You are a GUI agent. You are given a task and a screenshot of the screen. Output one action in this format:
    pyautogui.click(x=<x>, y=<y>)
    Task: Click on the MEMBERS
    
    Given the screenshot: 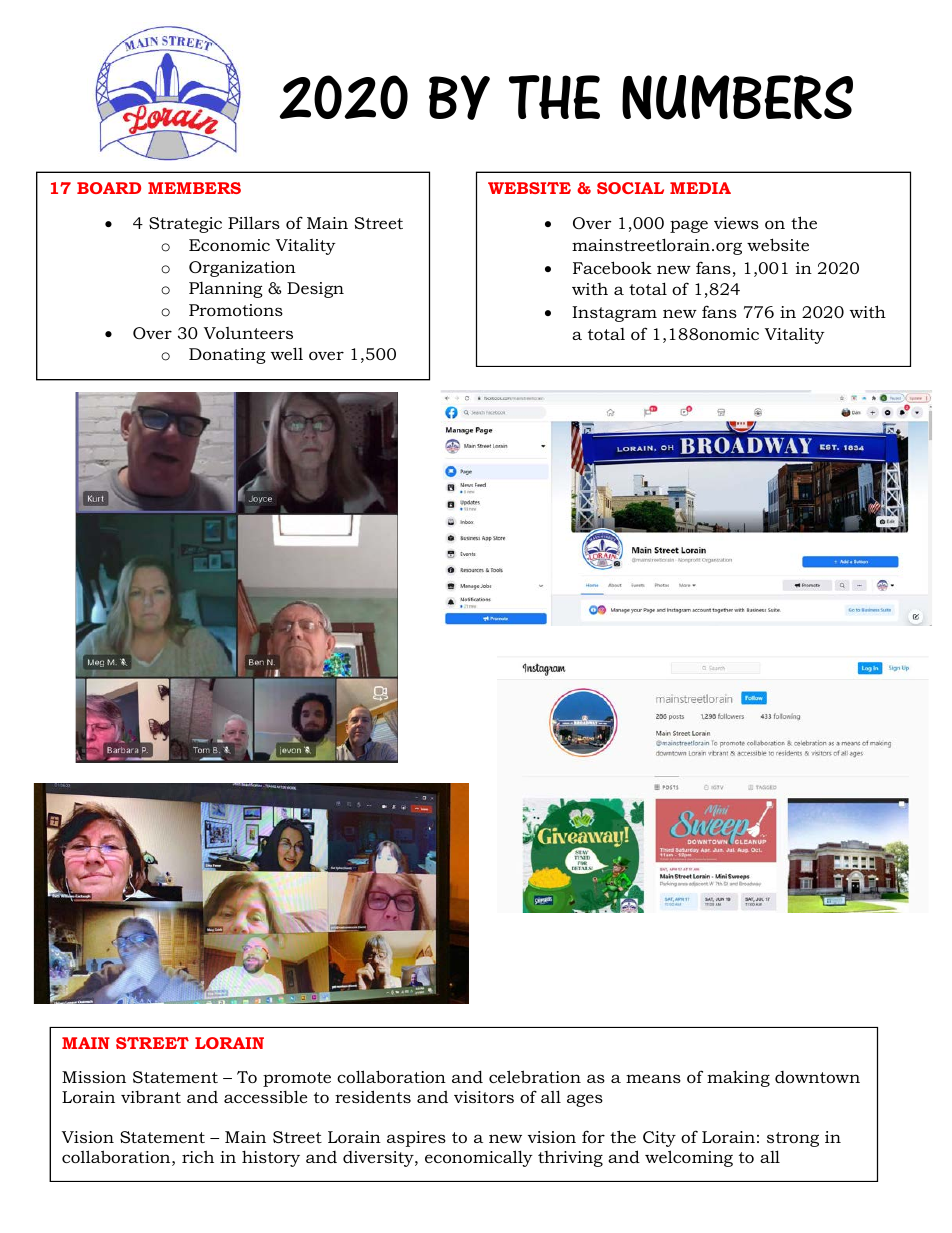 What is the action you would take?
    pyautogui.click(x=194, y=188)
